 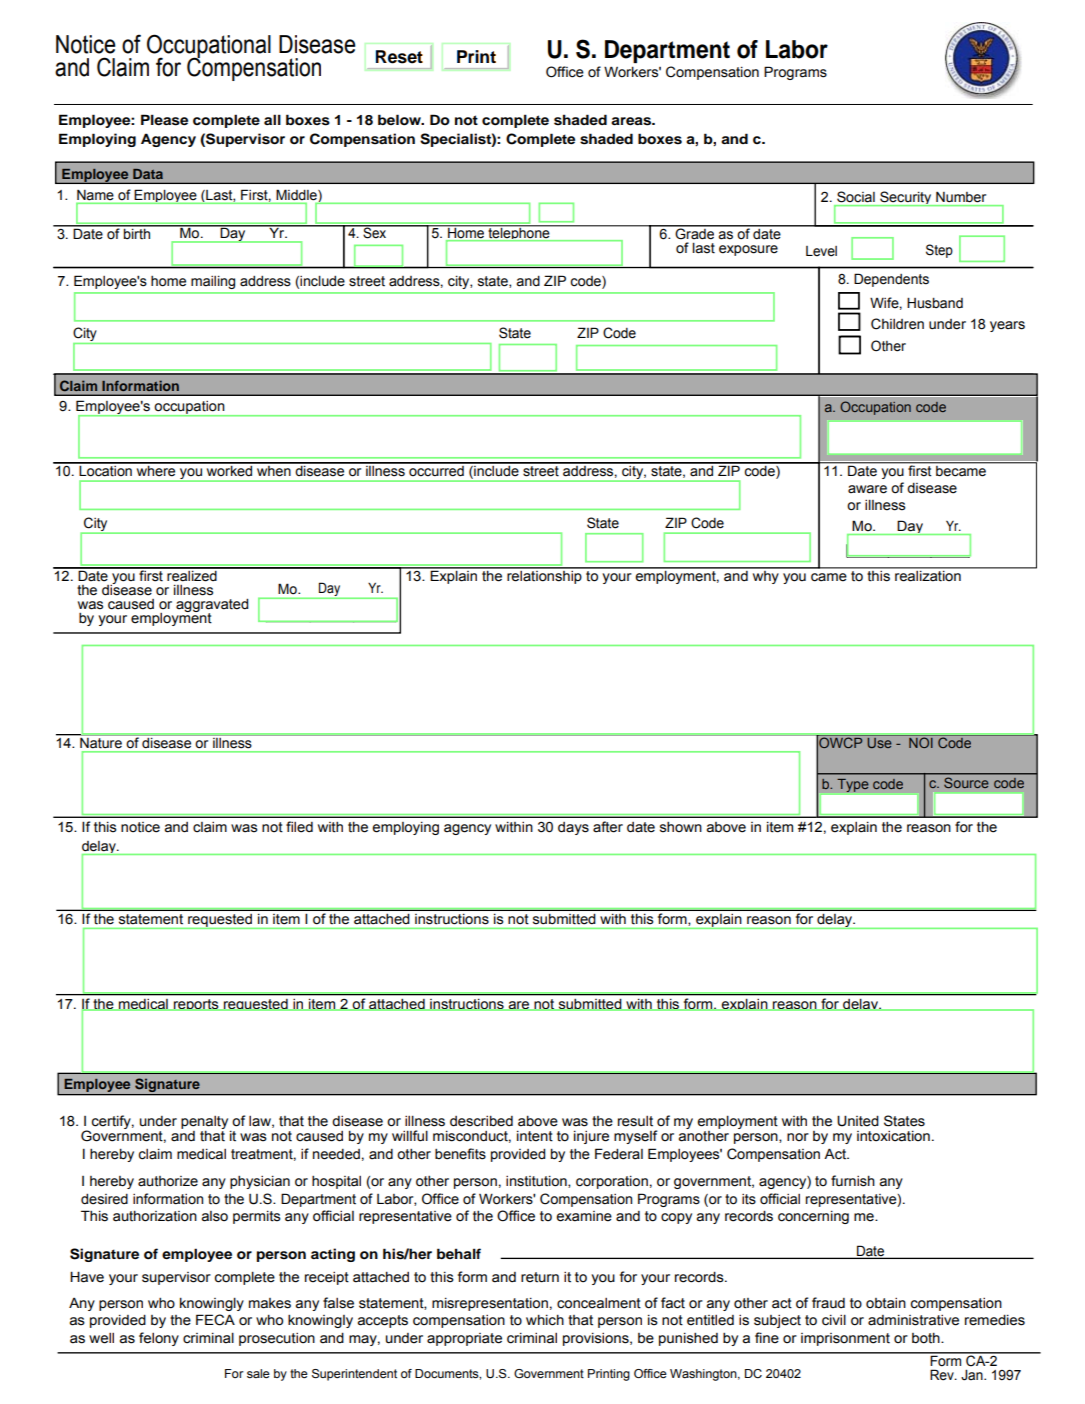 I want to click on Source, so click(x=966, y=783).
